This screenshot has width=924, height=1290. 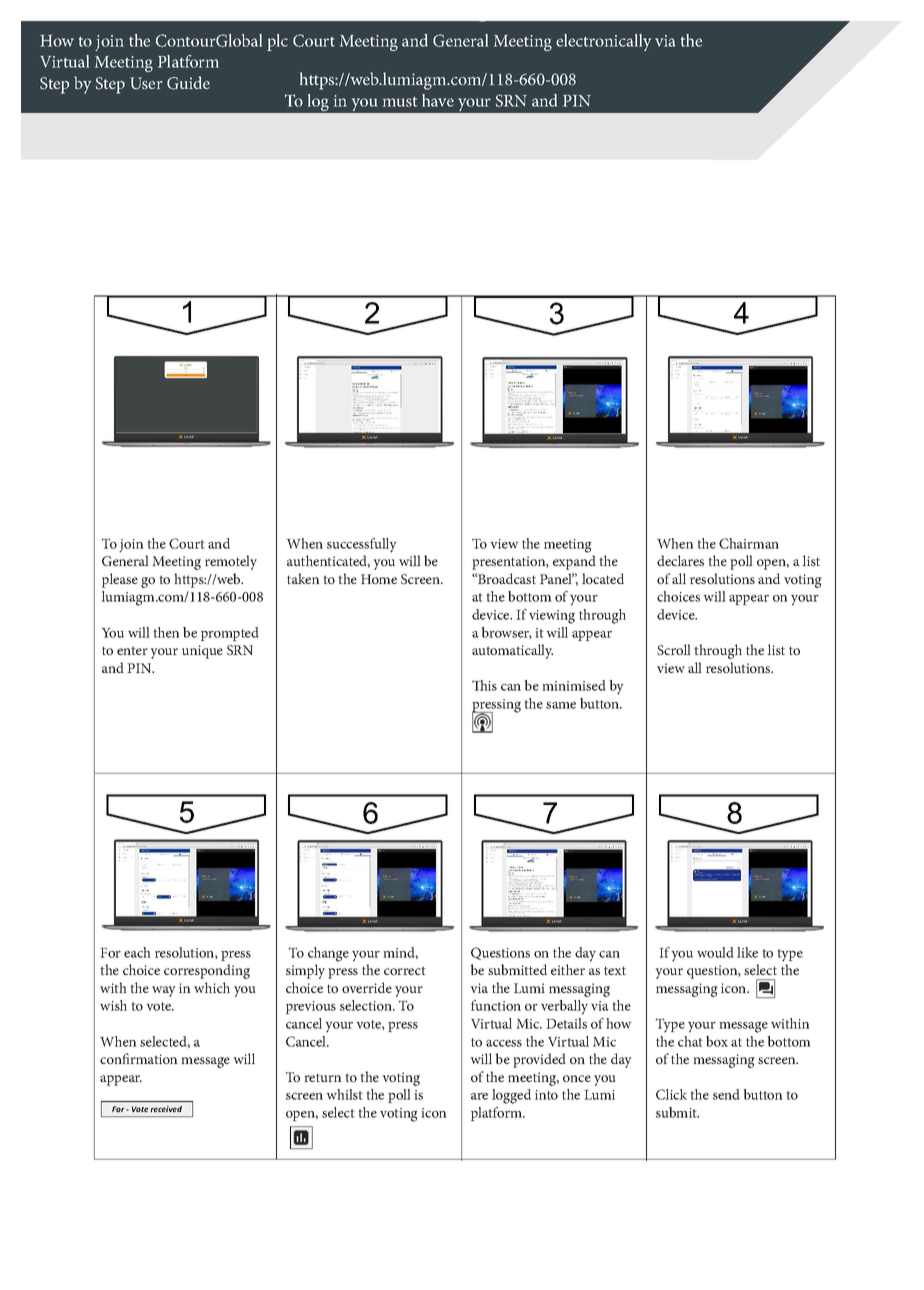 What do you see at coordinates (504, 1043) in the screenshot?
I see `access` at bounding box center [504, 1043].
